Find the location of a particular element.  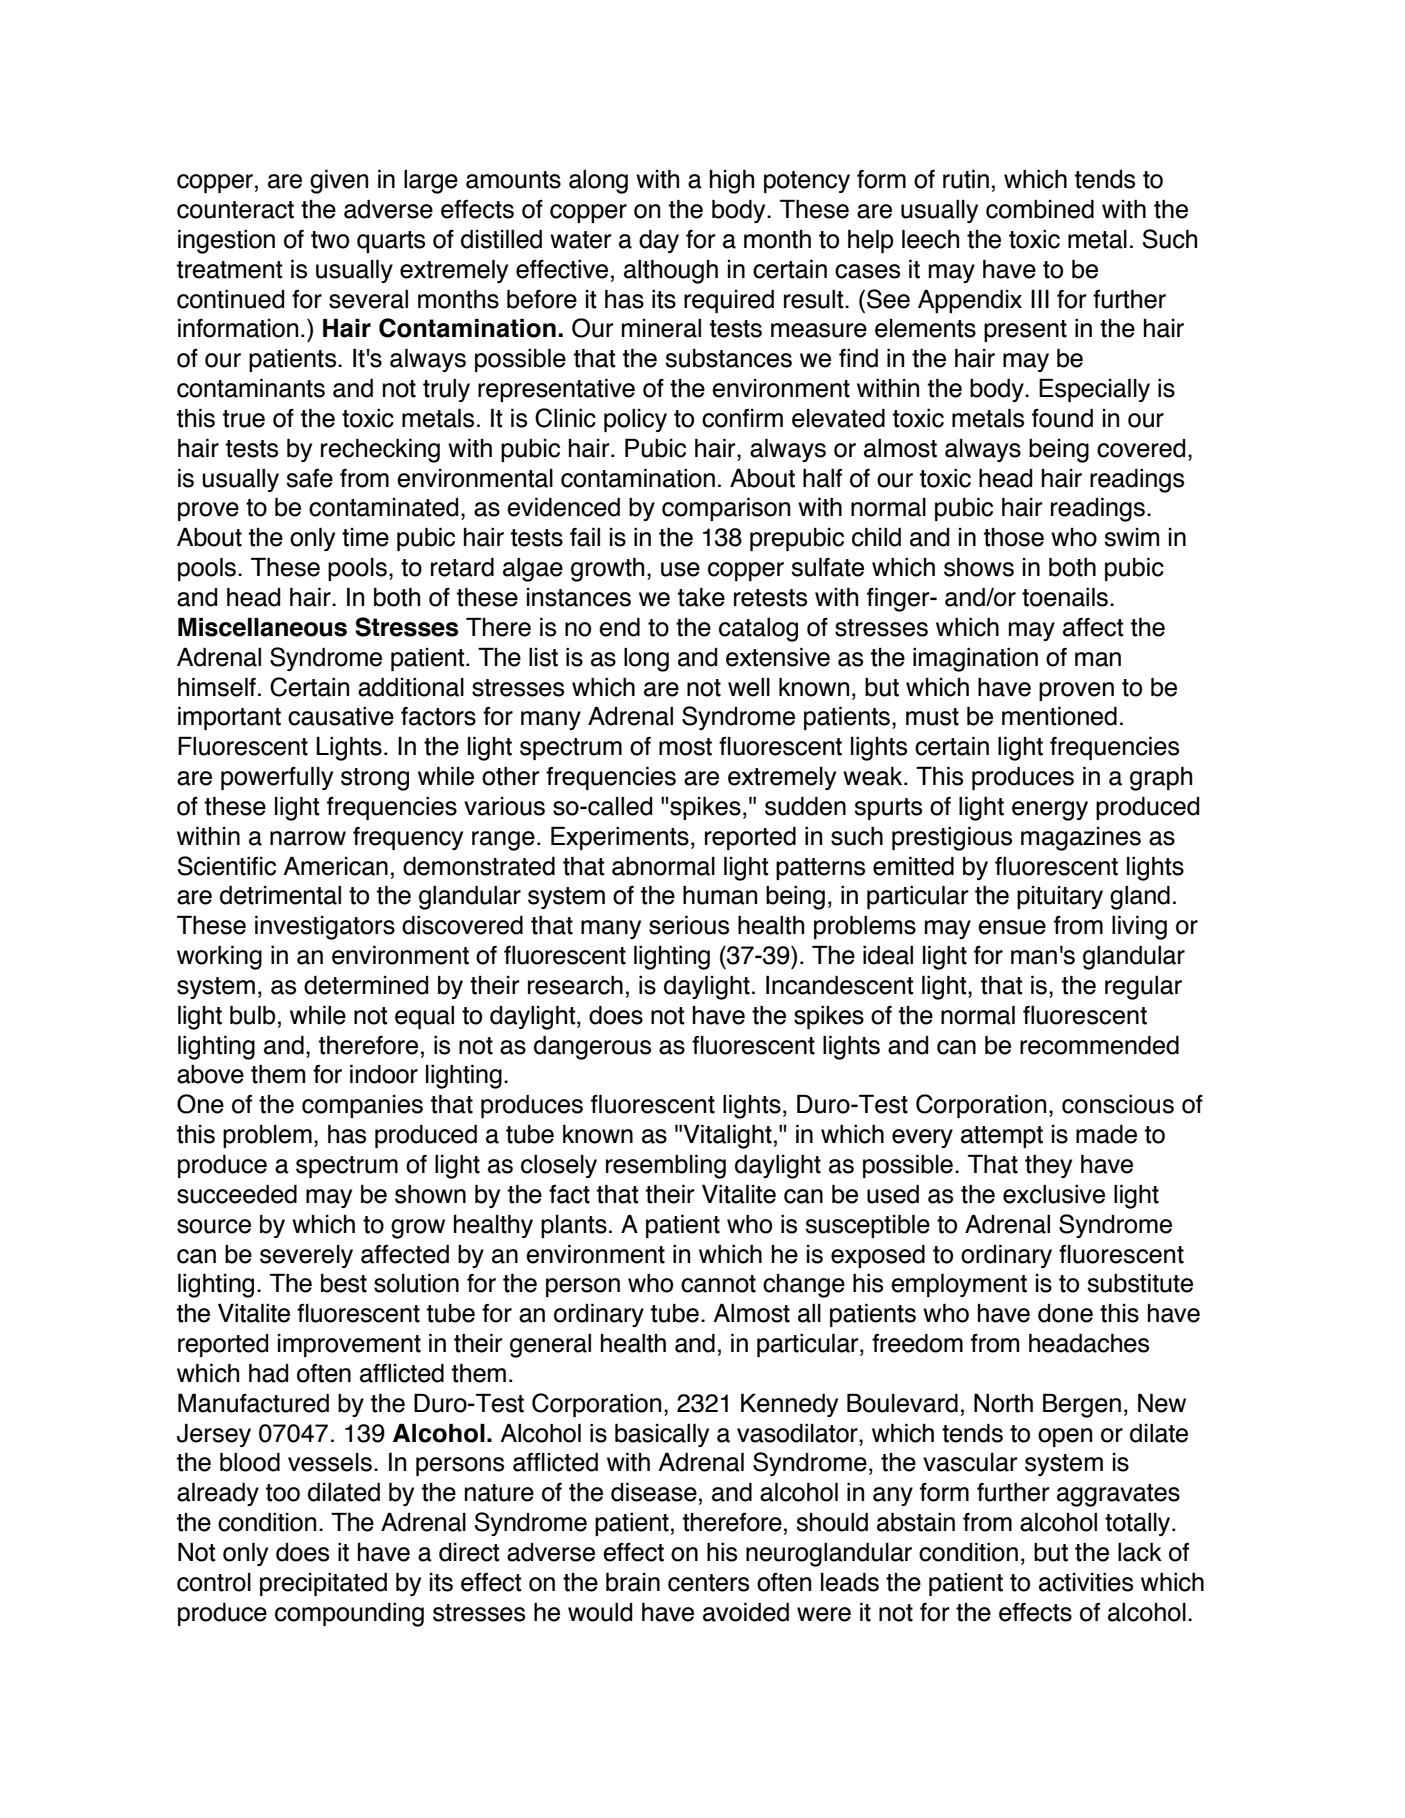

although is located at coordinates (671, 272).
